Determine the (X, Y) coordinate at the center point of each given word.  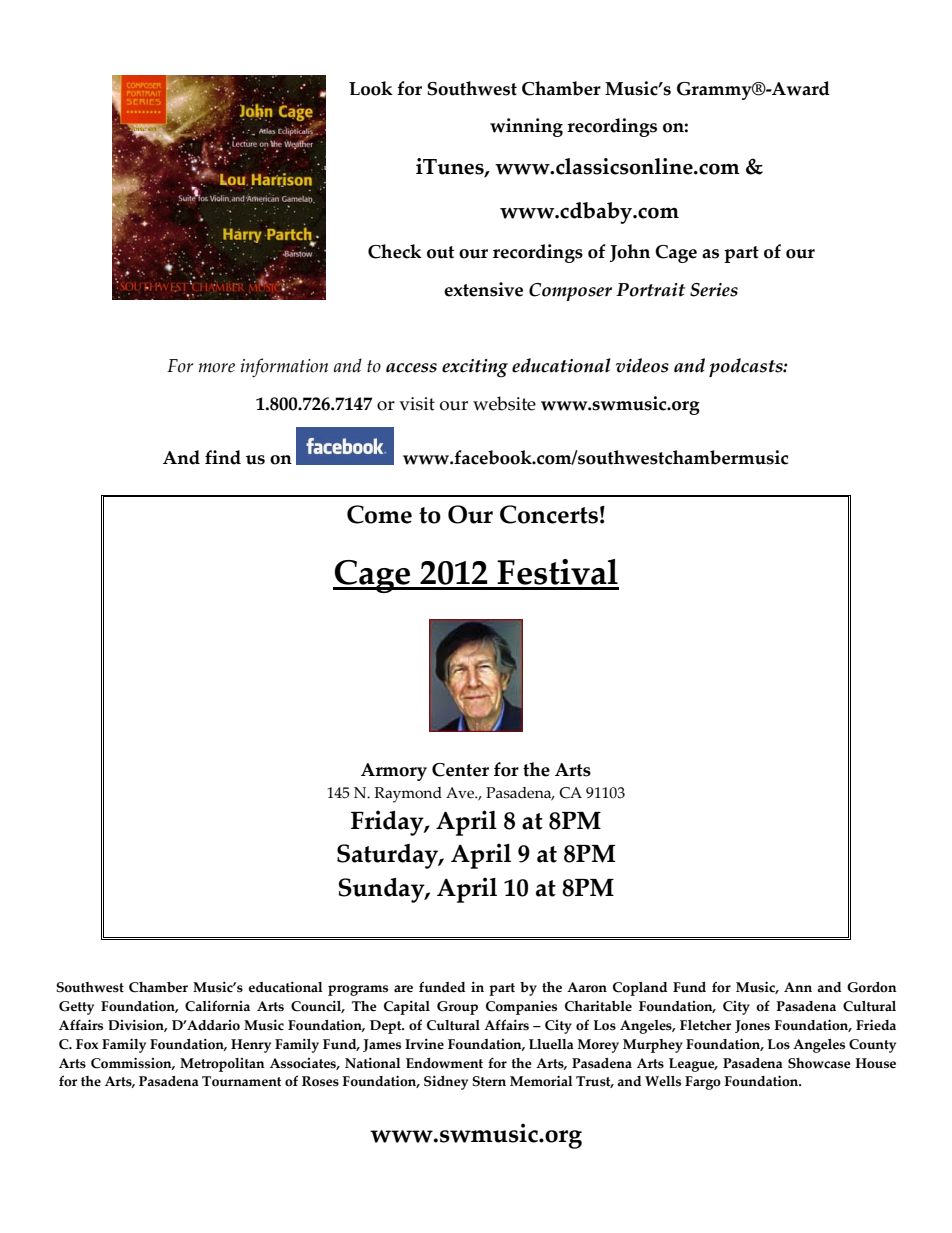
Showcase (819, 1063)
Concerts (549, 514)
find (223, 457)
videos (642, 365)
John (630, 253)
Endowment (444, 1063)
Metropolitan (222, 1065)
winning (526, 127)
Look (371, 88)
